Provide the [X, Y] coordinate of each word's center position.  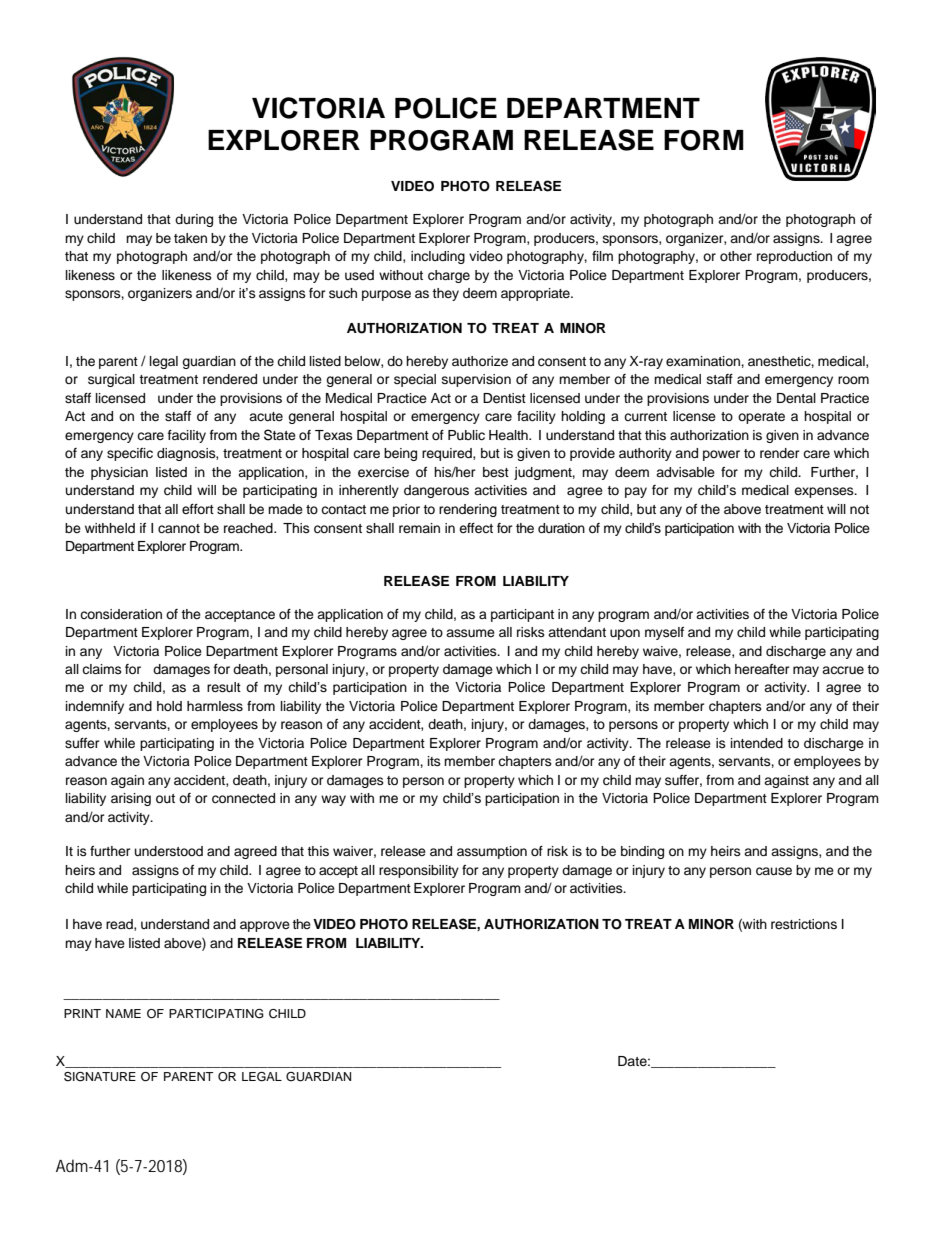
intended [757, 743]
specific [130, 454]
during [194, 220]
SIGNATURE [100, 1077]
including [438, 257]
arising [131, 799]
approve [265, 926]
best [496, 472]
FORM [704, 140]
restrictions [804, 924]
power [721, 455]
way [333, 800]
